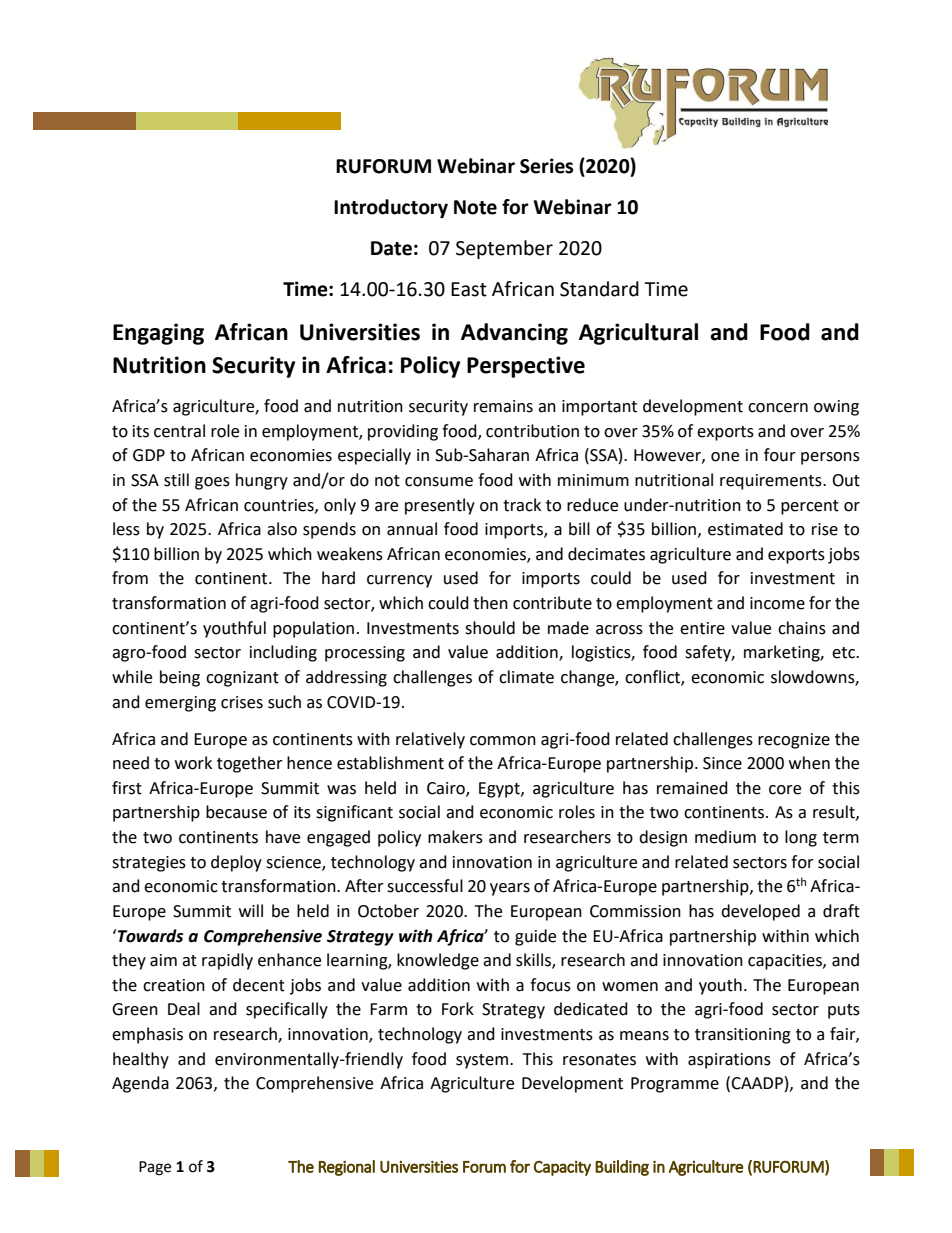 The width and height of the screenshot is (952, 1233). What do you see at coordinates (242, 679) in the screenshot?
I see `cognizant` at bounding box center [242, 679].
